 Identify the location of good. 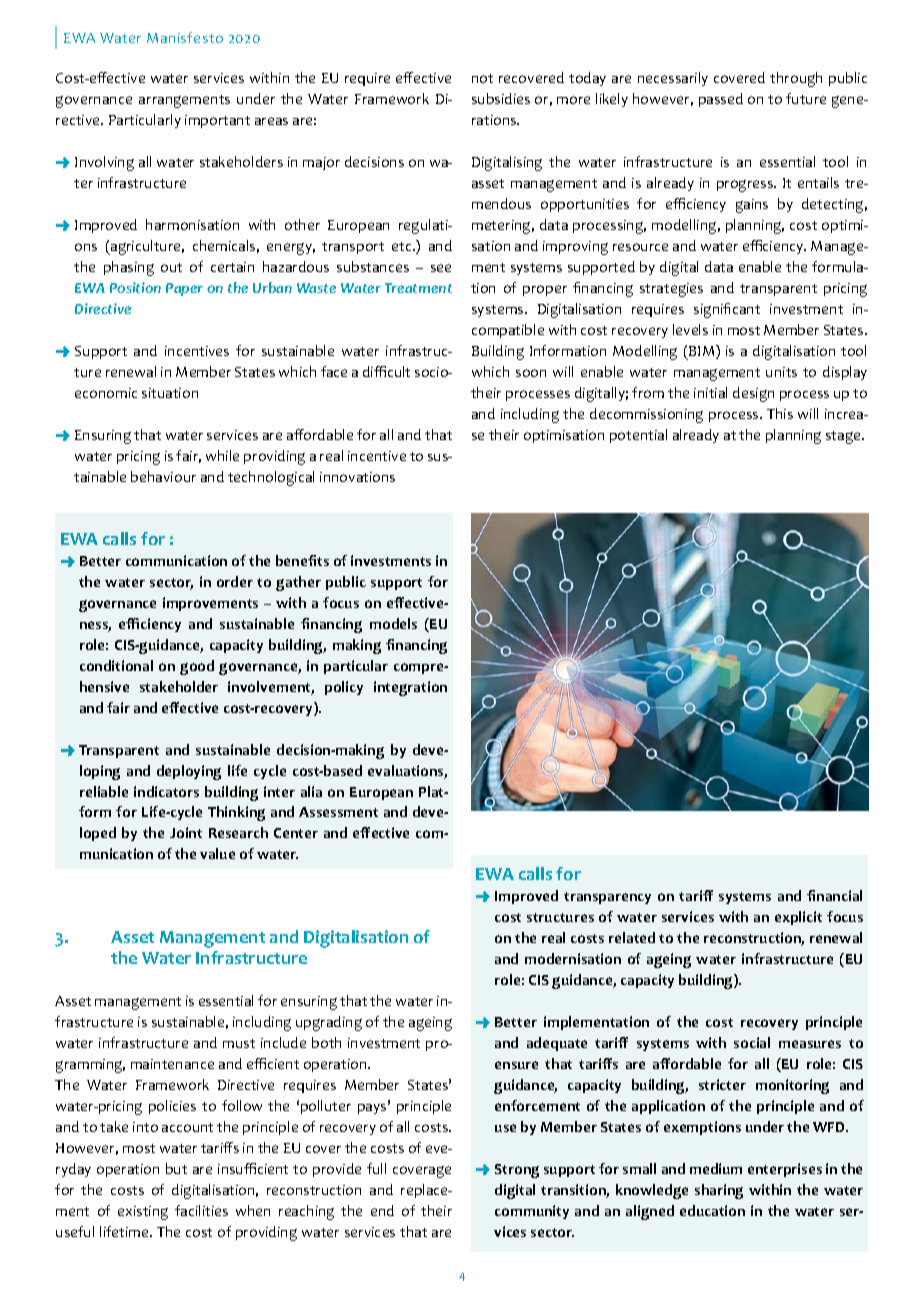
(197, 667).
